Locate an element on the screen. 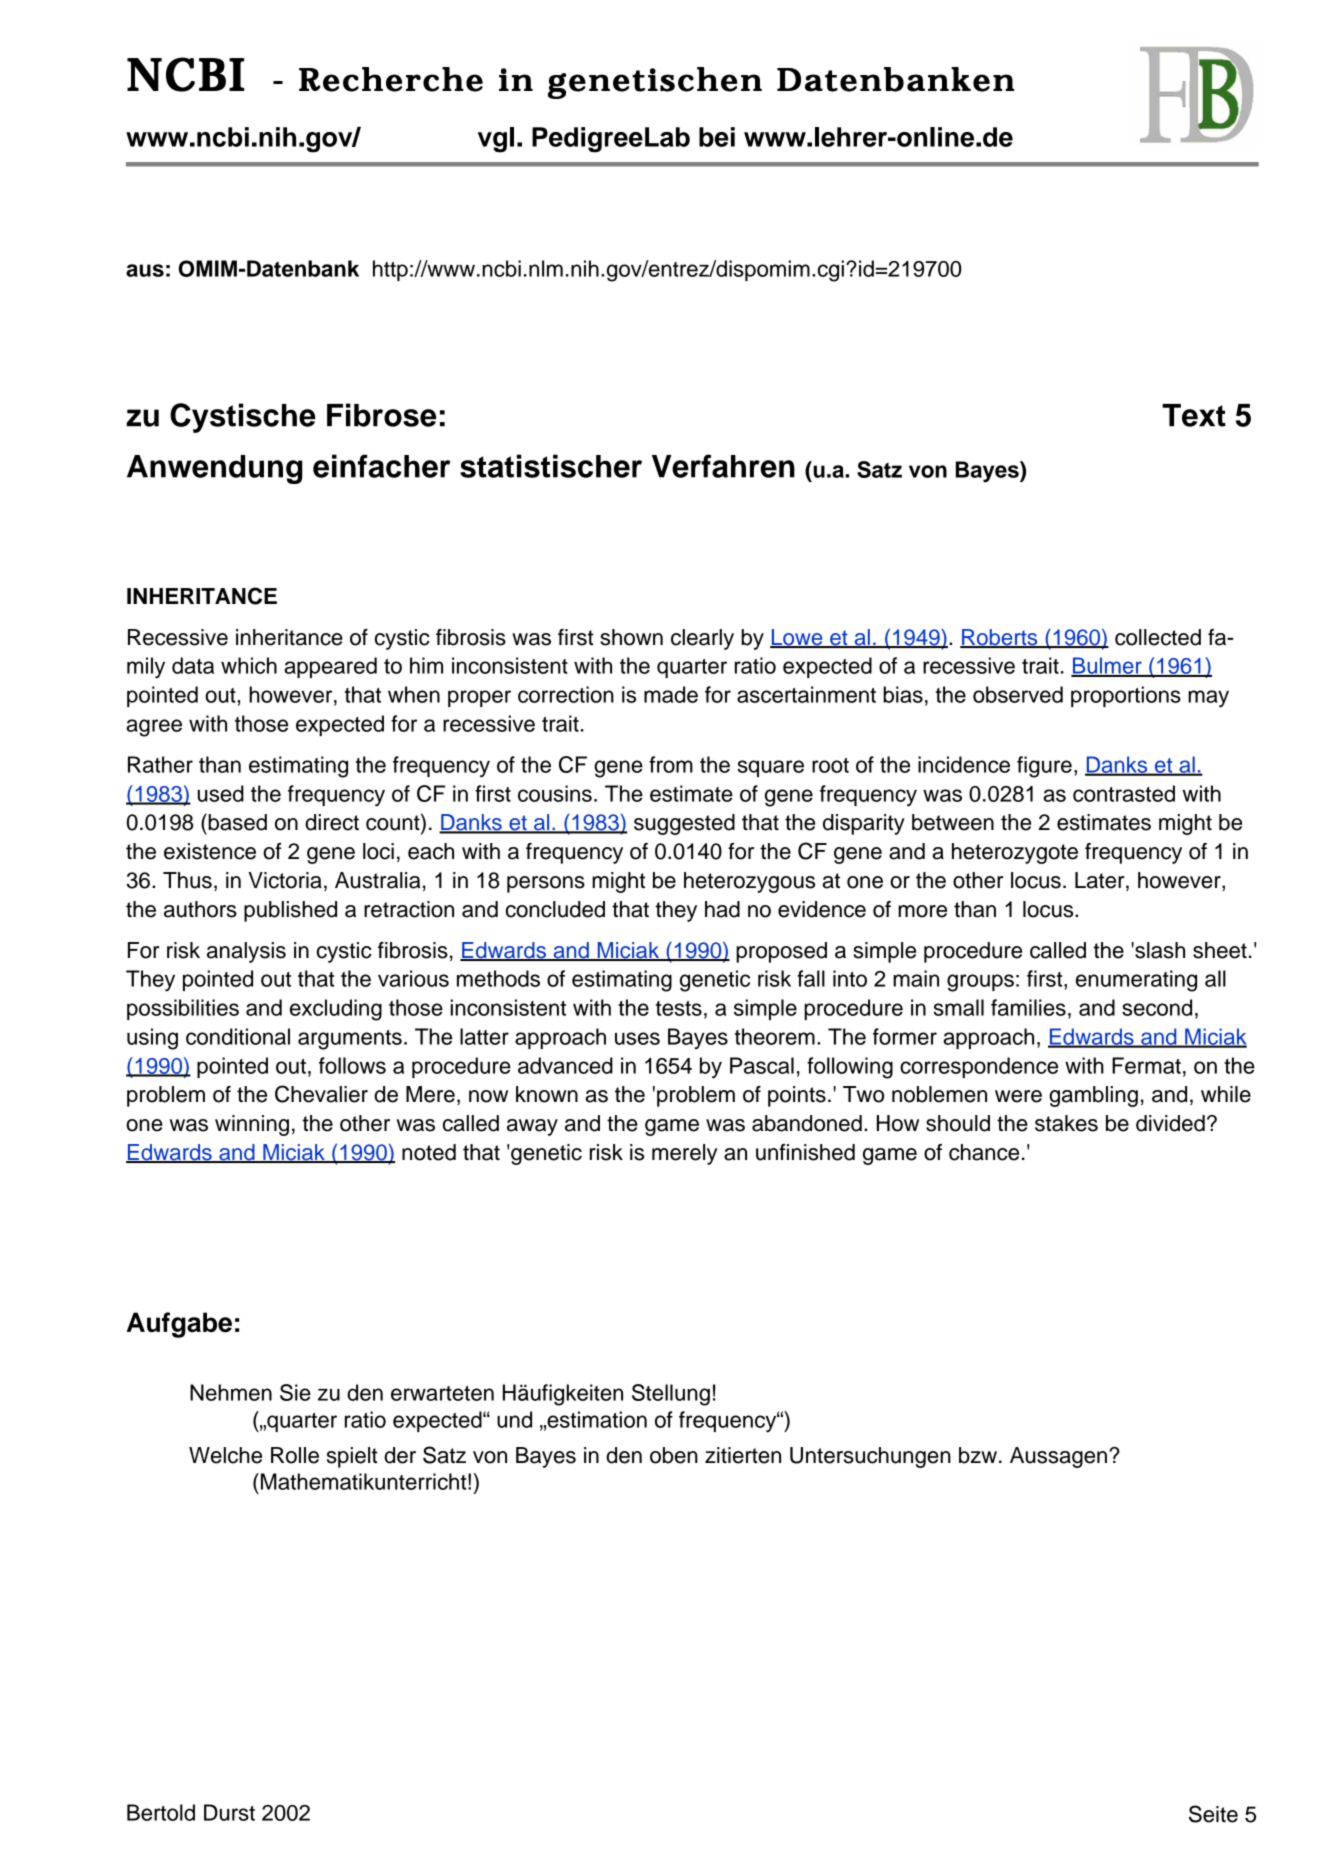 Image resolution: width=1321 pixels, height=1869 pixels. which is located at coordinates (249, 665).
